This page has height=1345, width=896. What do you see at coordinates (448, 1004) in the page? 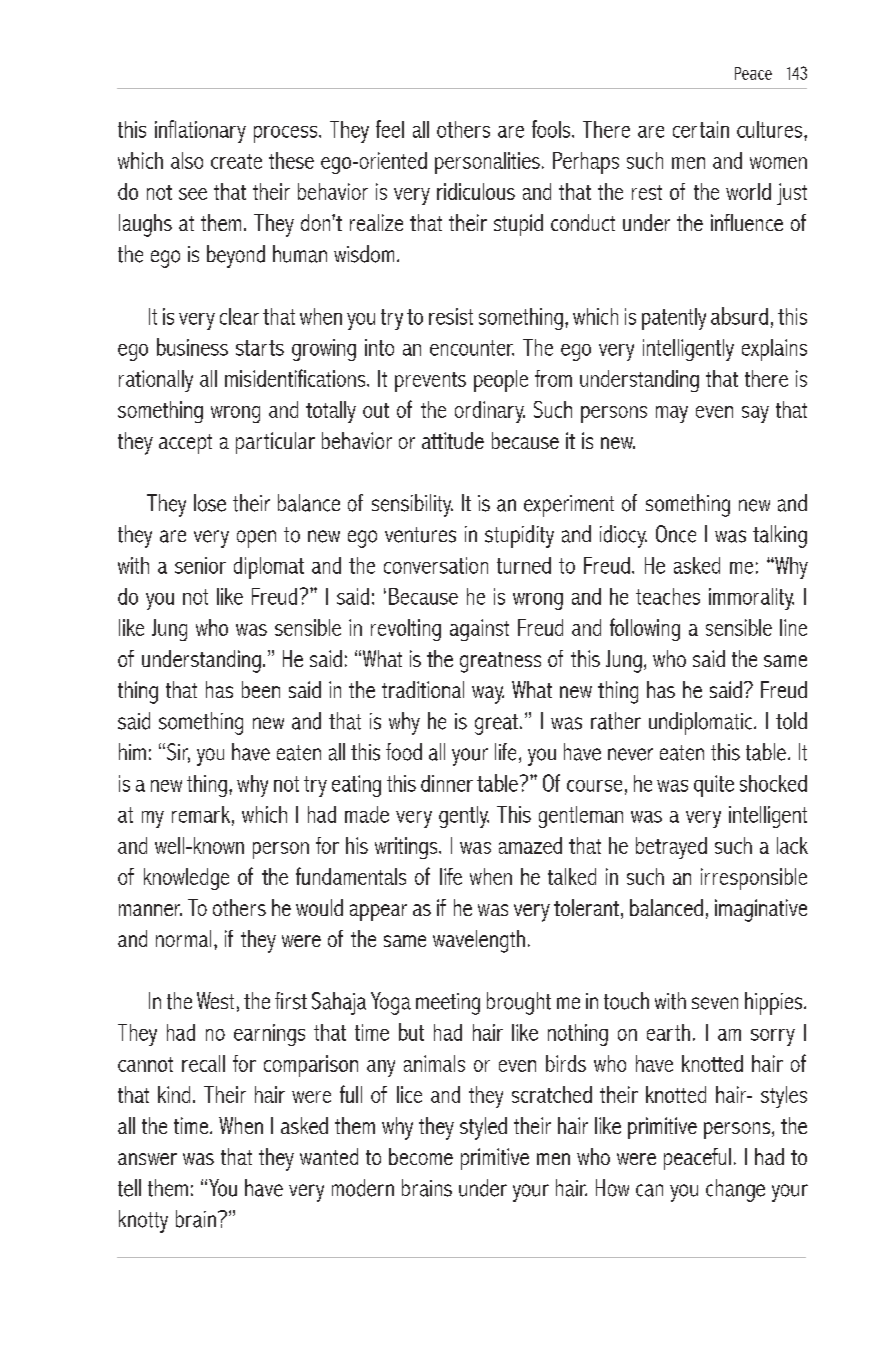
I see `meeting` at bounding box center [448, 1004].
